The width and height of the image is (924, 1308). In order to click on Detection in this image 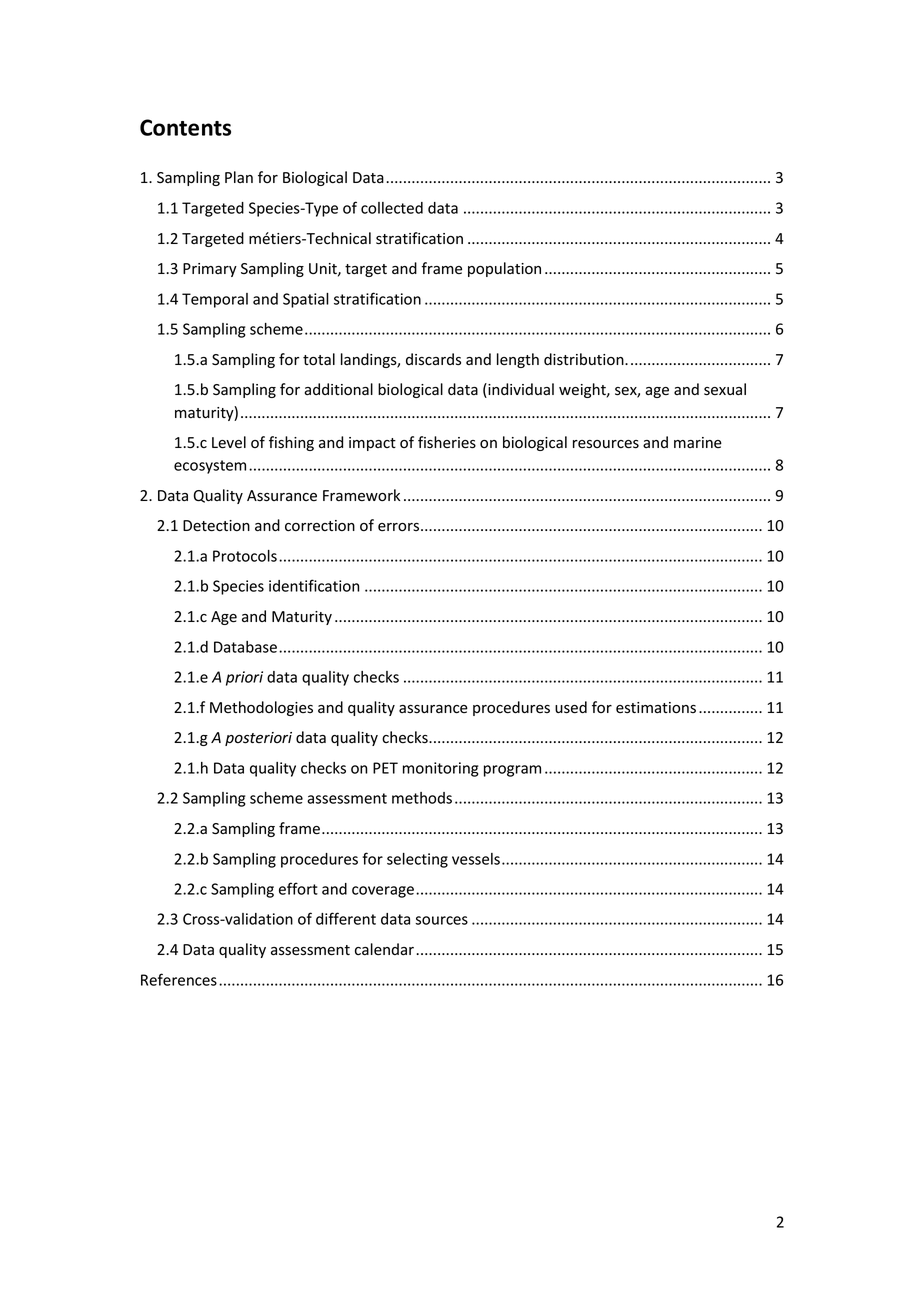, I will do `click(216, 526)`.
